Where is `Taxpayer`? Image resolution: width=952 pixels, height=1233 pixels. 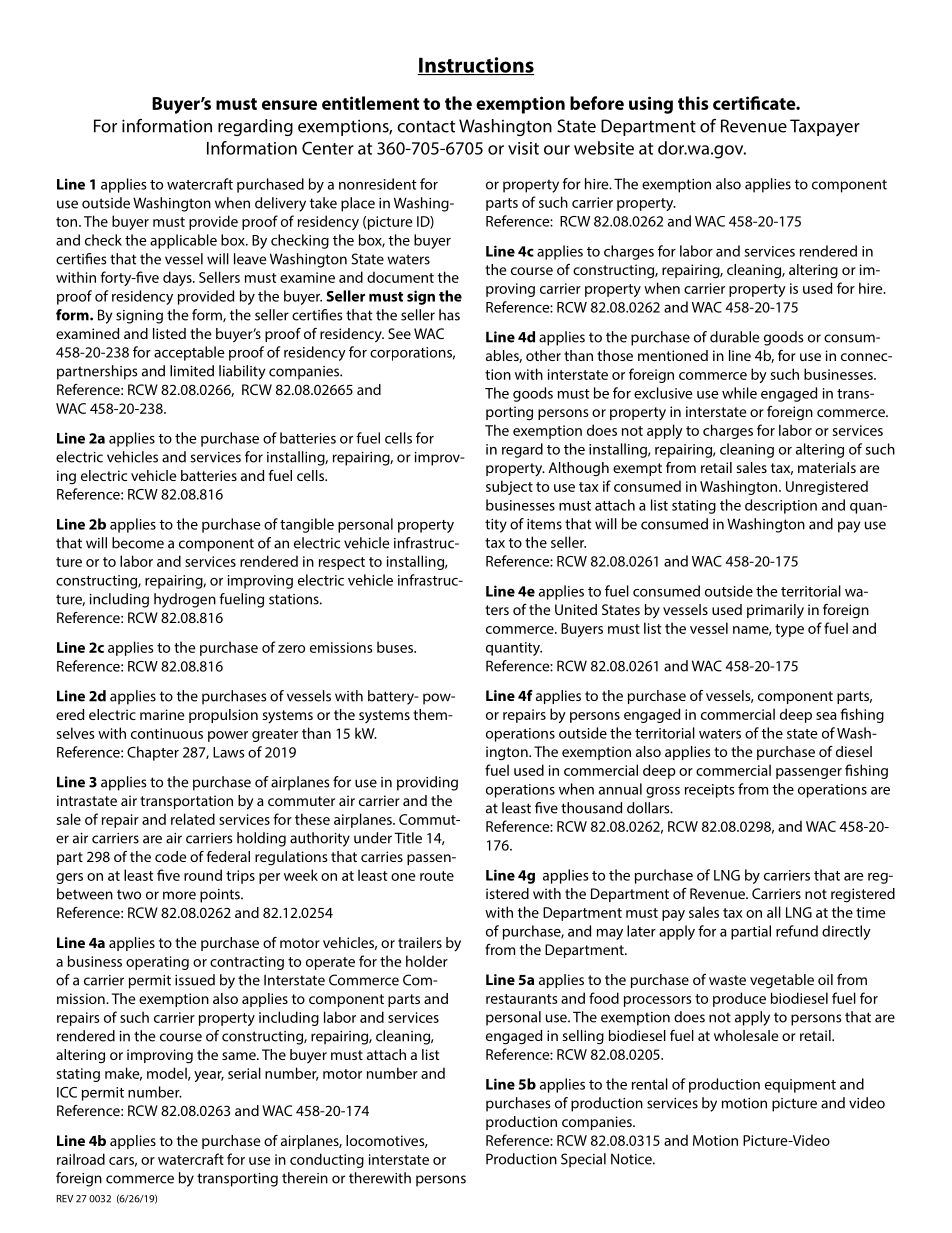 Taxpayer is located at coordinates (825, 127).
